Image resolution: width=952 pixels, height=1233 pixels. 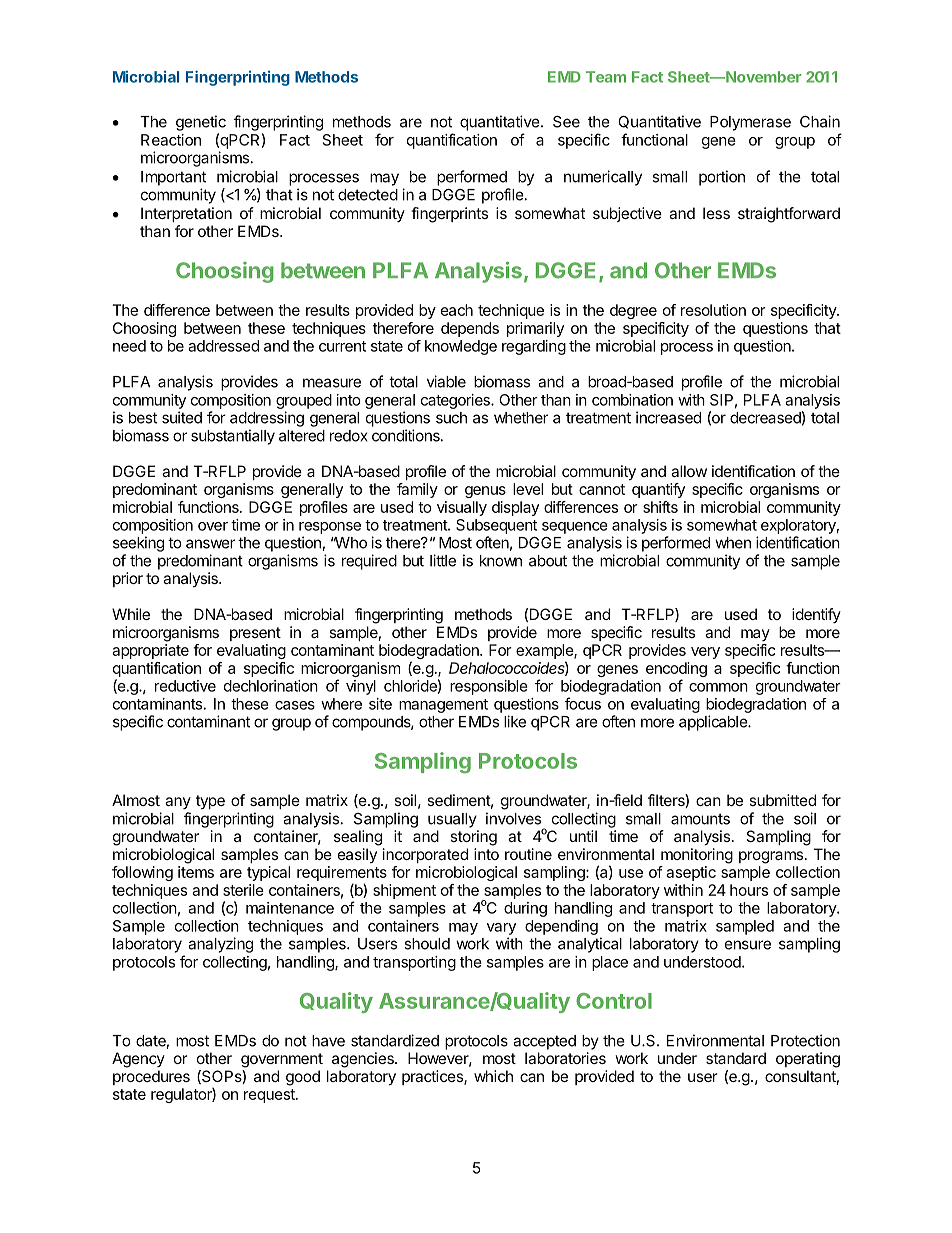 I want to click on operating, so click(x=808, y=1060).
